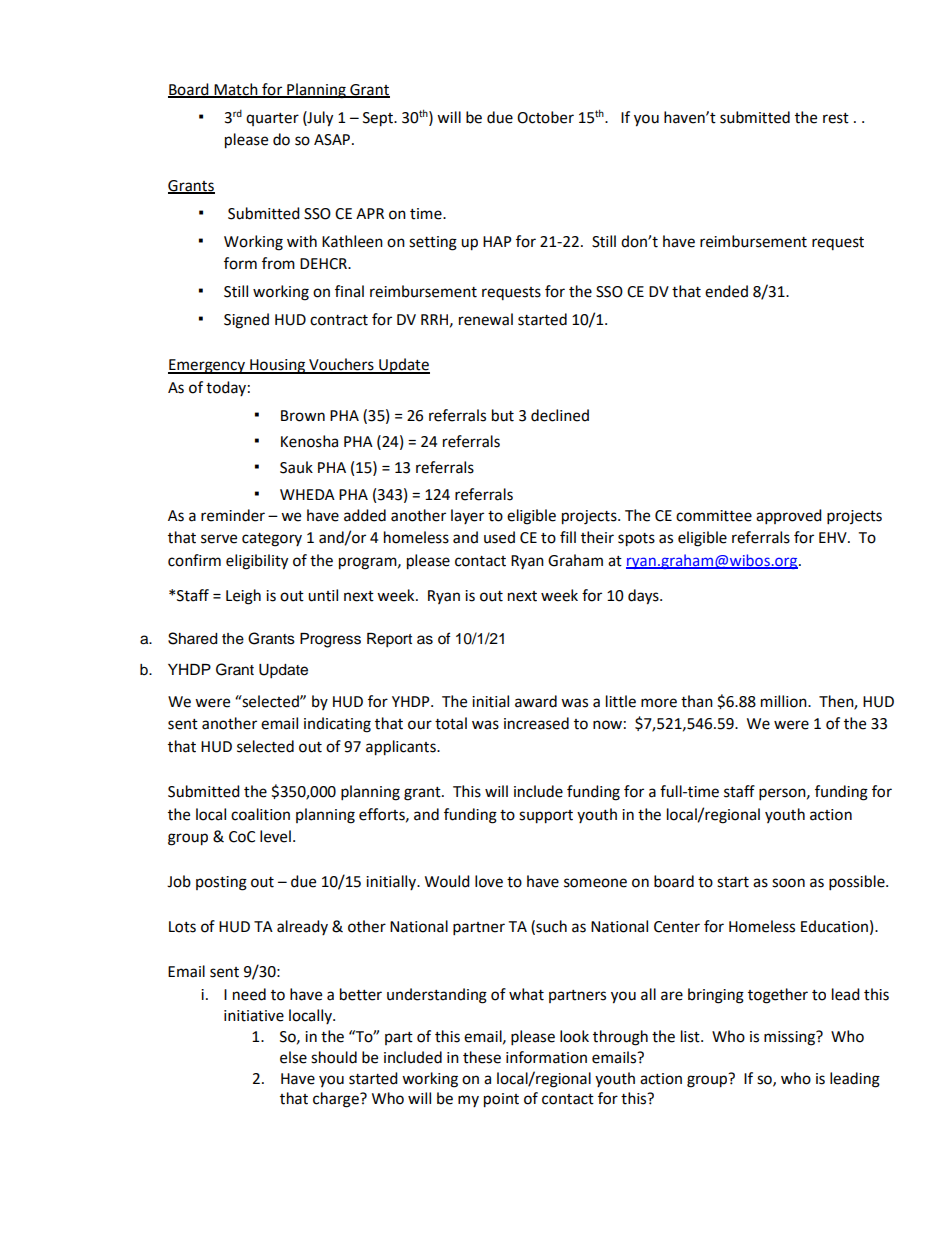  What do you see at coordinates (486, 319) in the screenshot?
I see `renewal` at bounding box center [486, 319].
